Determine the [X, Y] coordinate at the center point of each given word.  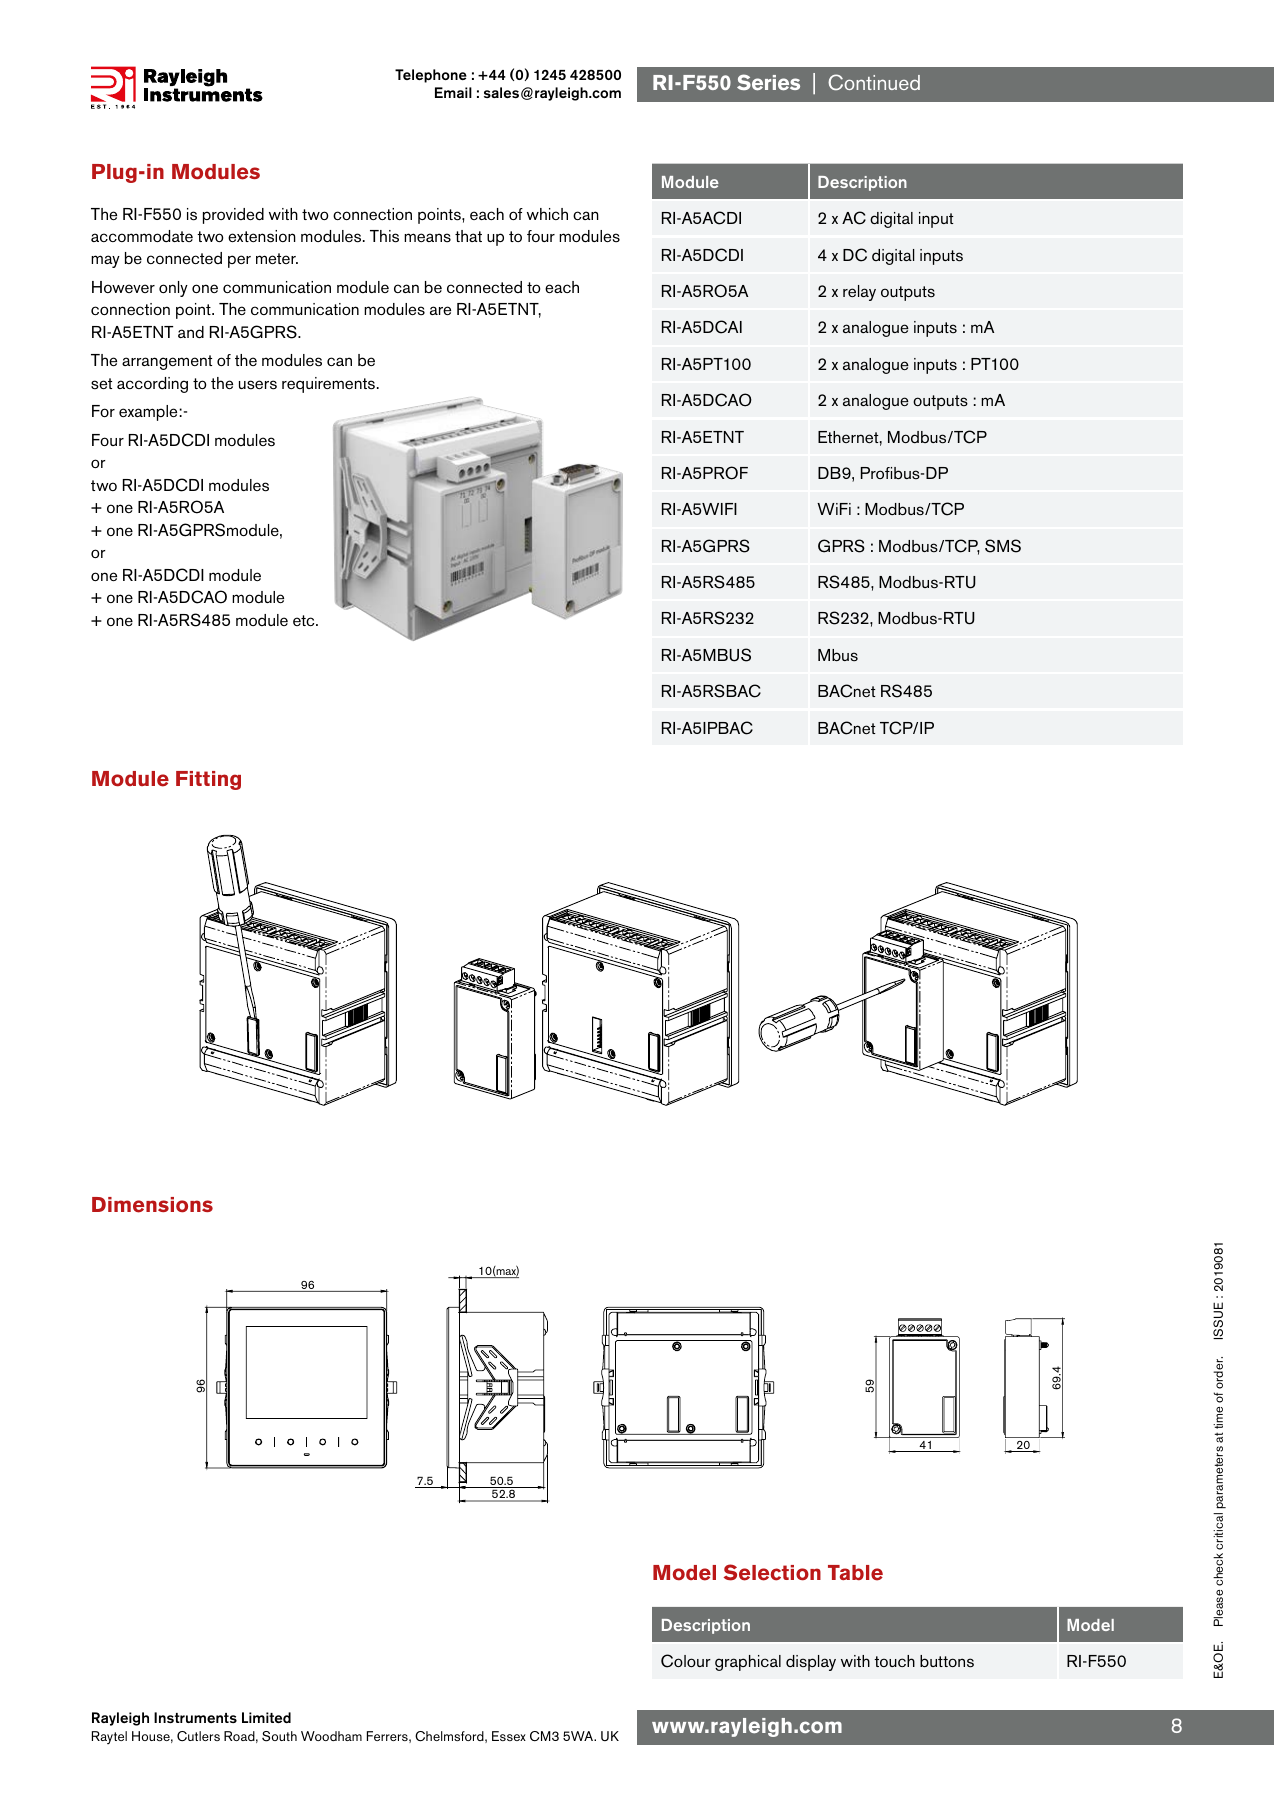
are [440, 310]
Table [855, 1573]
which [547, 214]
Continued [874, 82]
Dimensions [152, 1205]
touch [894, 1661]
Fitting [208, 780]
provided [233, 216]
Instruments [195, 1717]
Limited [266, 1717]
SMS [1003, 546]
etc [305, 620]
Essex [509, 1736]
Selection [772, 1572]
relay [859, 293]
